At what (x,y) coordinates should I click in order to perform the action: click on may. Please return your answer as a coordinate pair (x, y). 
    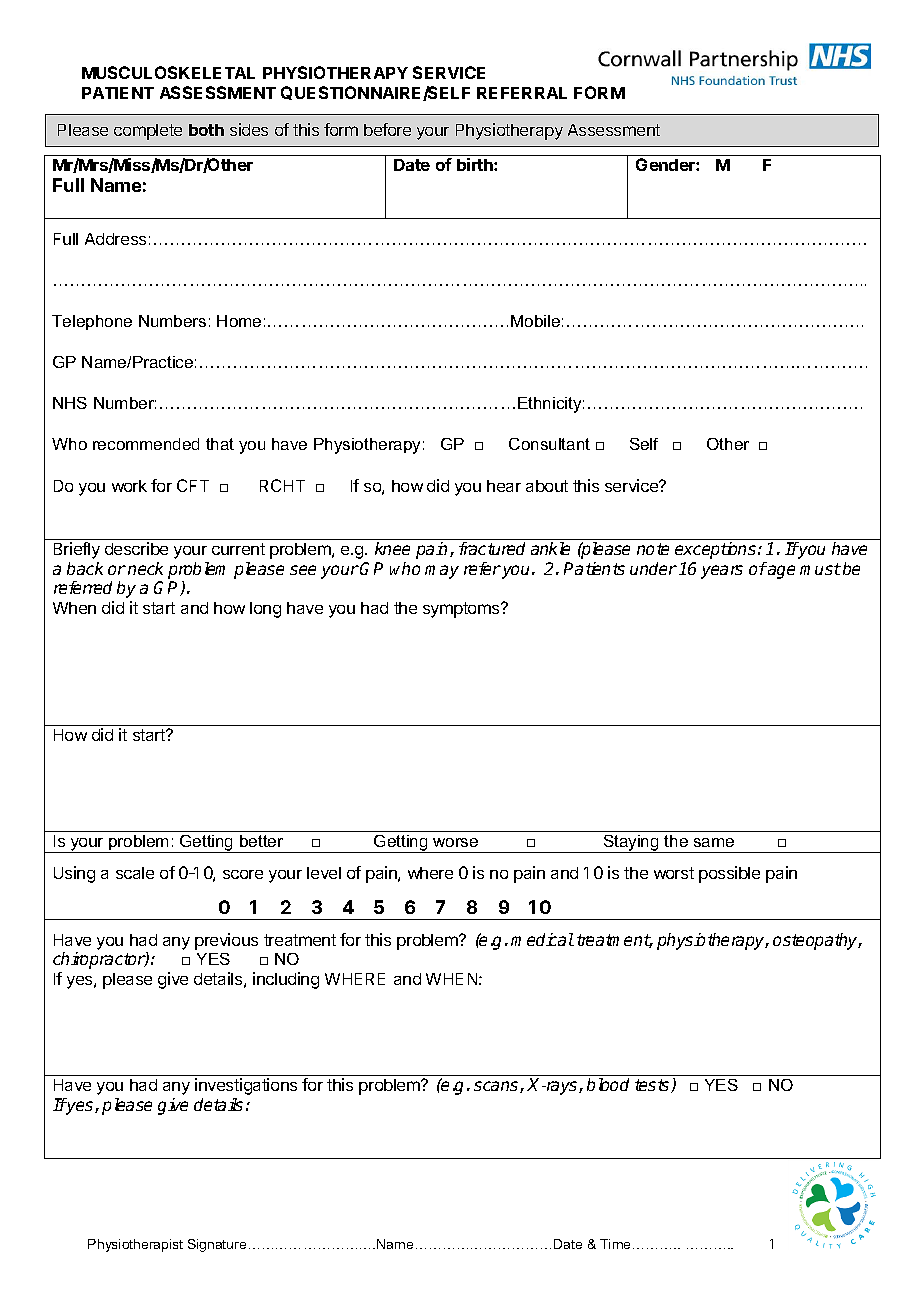
    Looking at the image, I should click on (442, 572).
